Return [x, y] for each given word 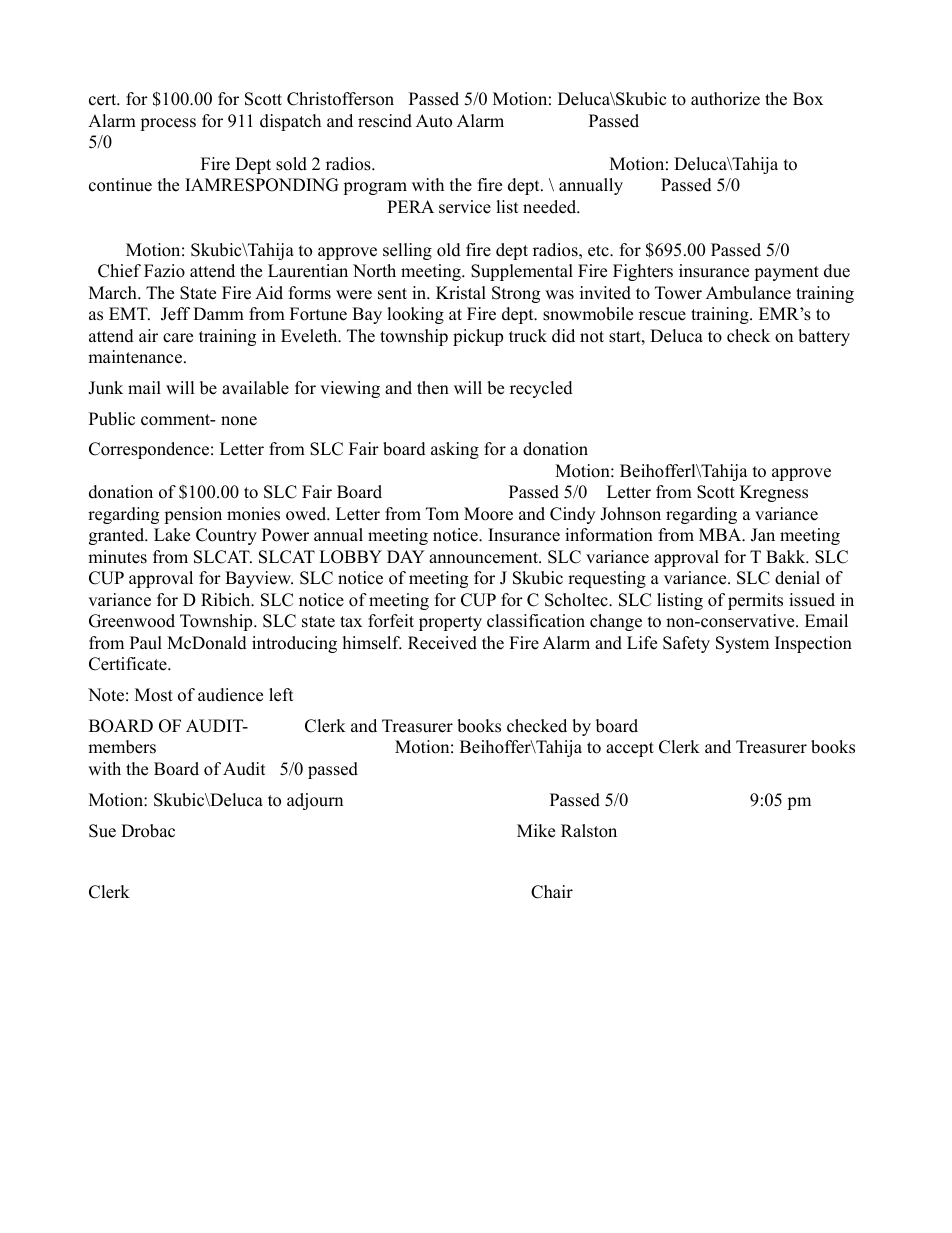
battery [824, 337]
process [168, 124]
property [450, 623]
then [433, 388]
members [122, 747]
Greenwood [132, 621]
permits [755, 601]
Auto [434, 121]
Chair [552, 892]
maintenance [136, 357]
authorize [725, 99]
